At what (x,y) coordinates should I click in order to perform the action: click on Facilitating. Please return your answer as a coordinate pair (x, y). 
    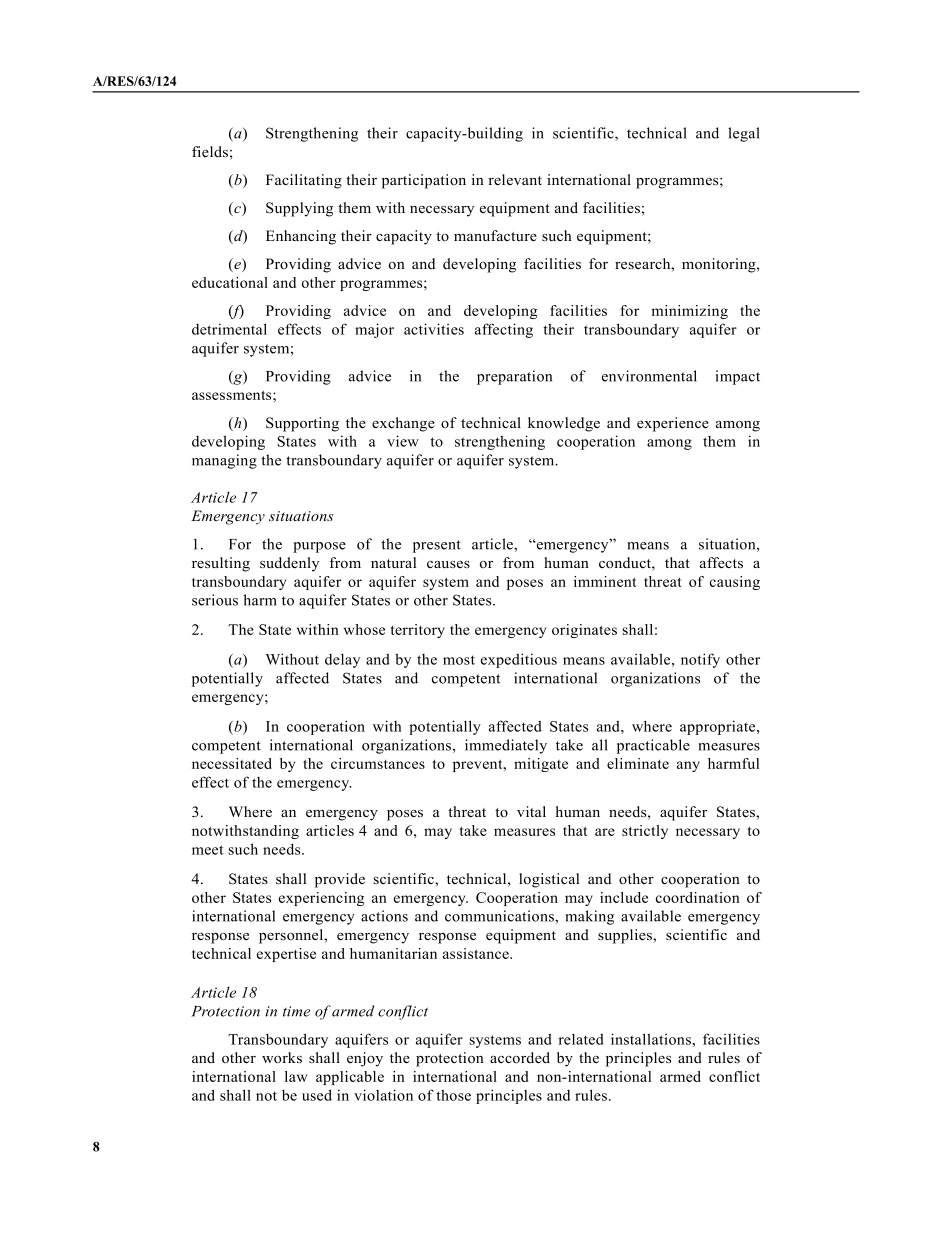
    Looking at the image, I should click on (304, 181).
